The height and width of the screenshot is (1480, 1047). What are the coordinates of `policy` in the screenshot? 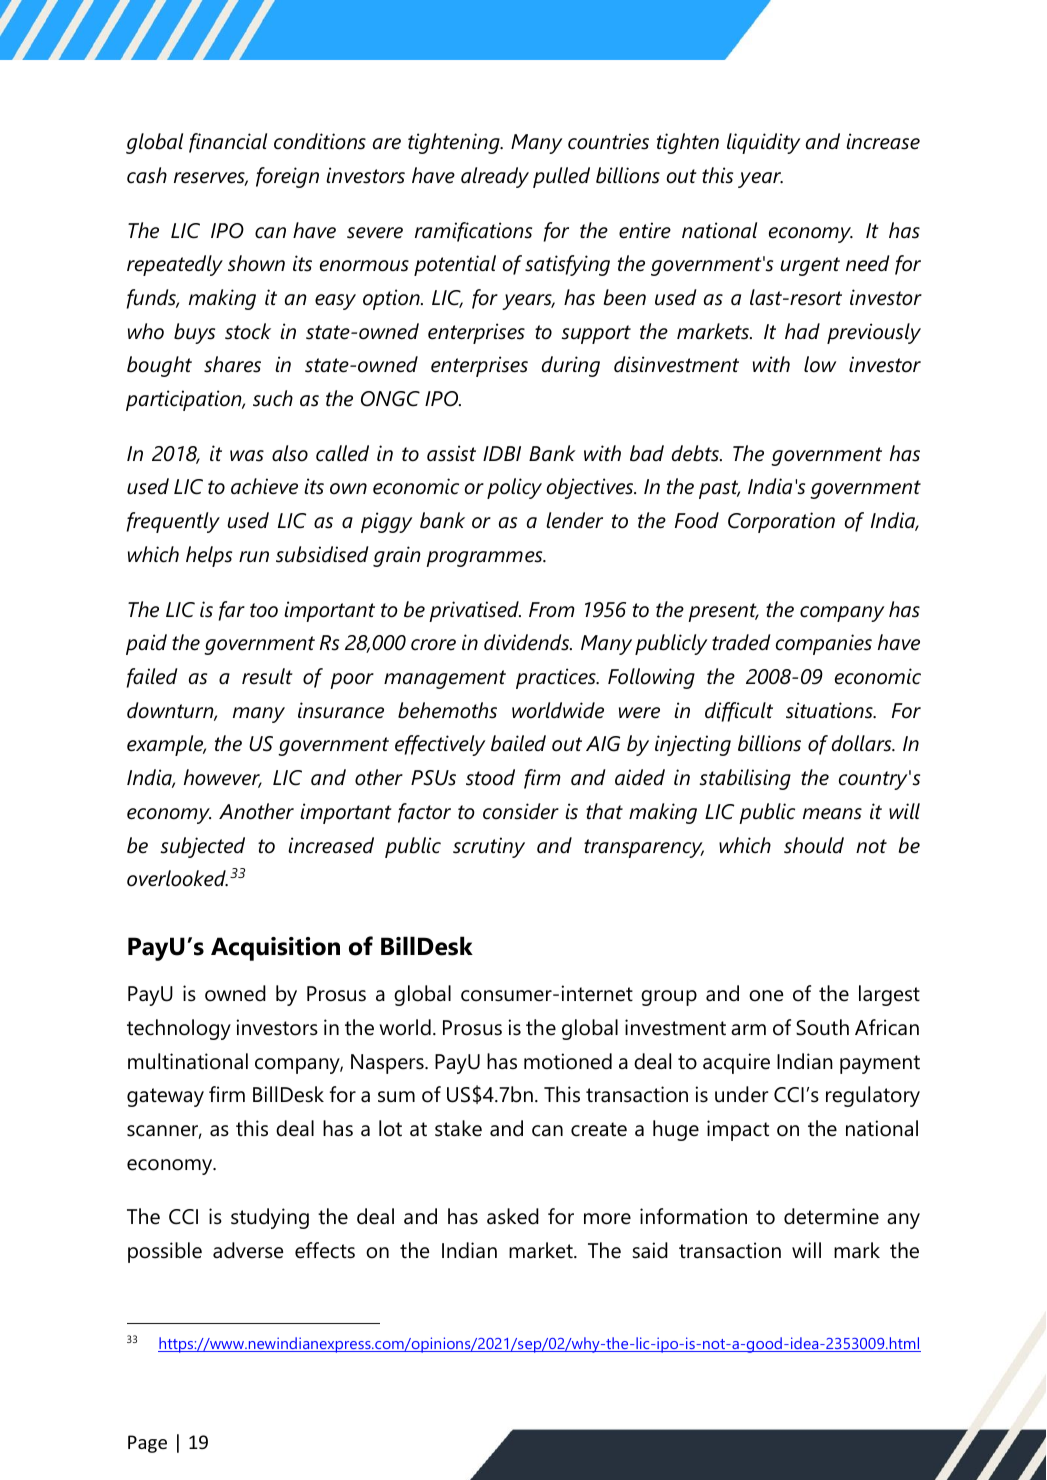 It's located at (514, 488).
